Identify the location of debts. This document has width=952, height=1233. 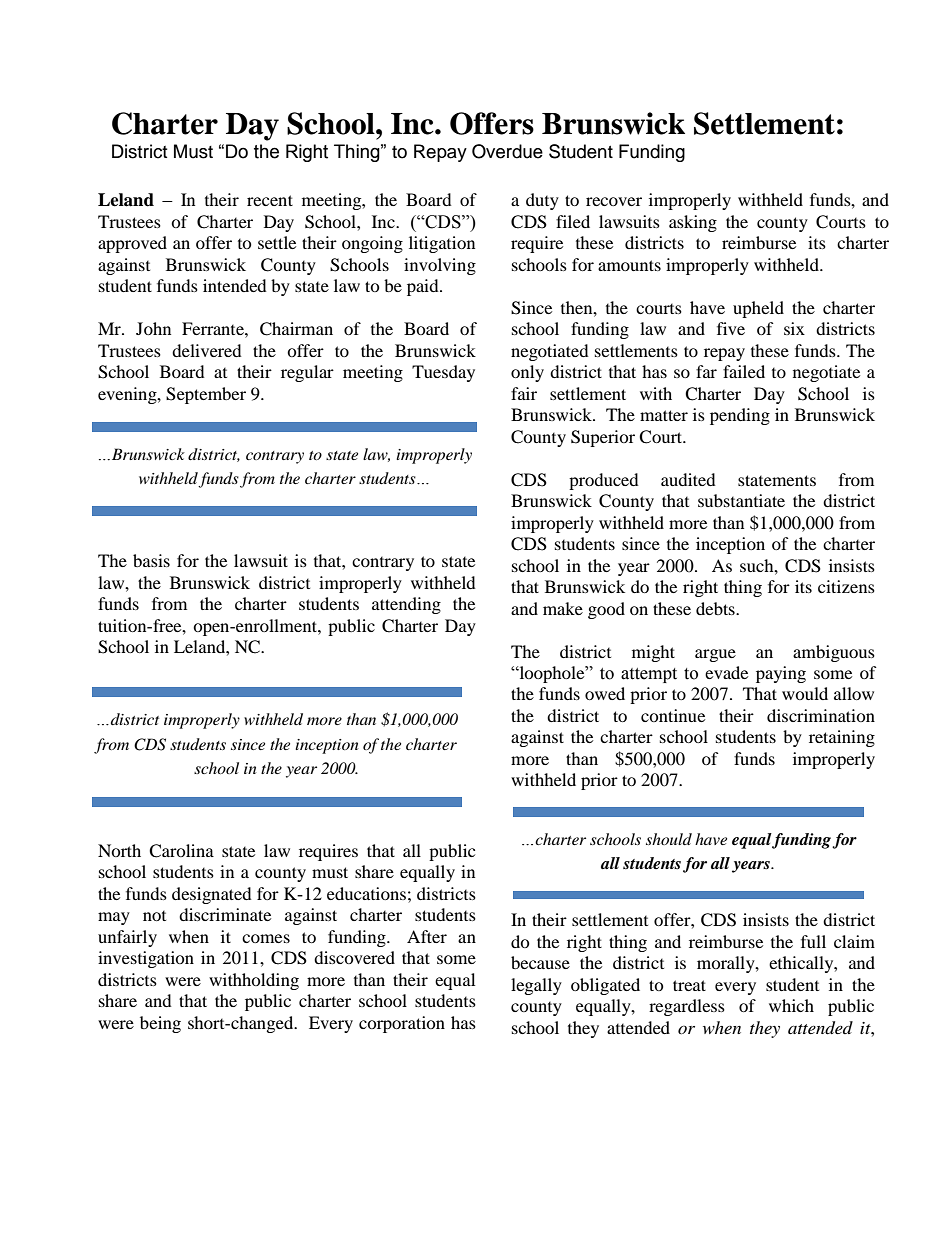
(716, 608).
